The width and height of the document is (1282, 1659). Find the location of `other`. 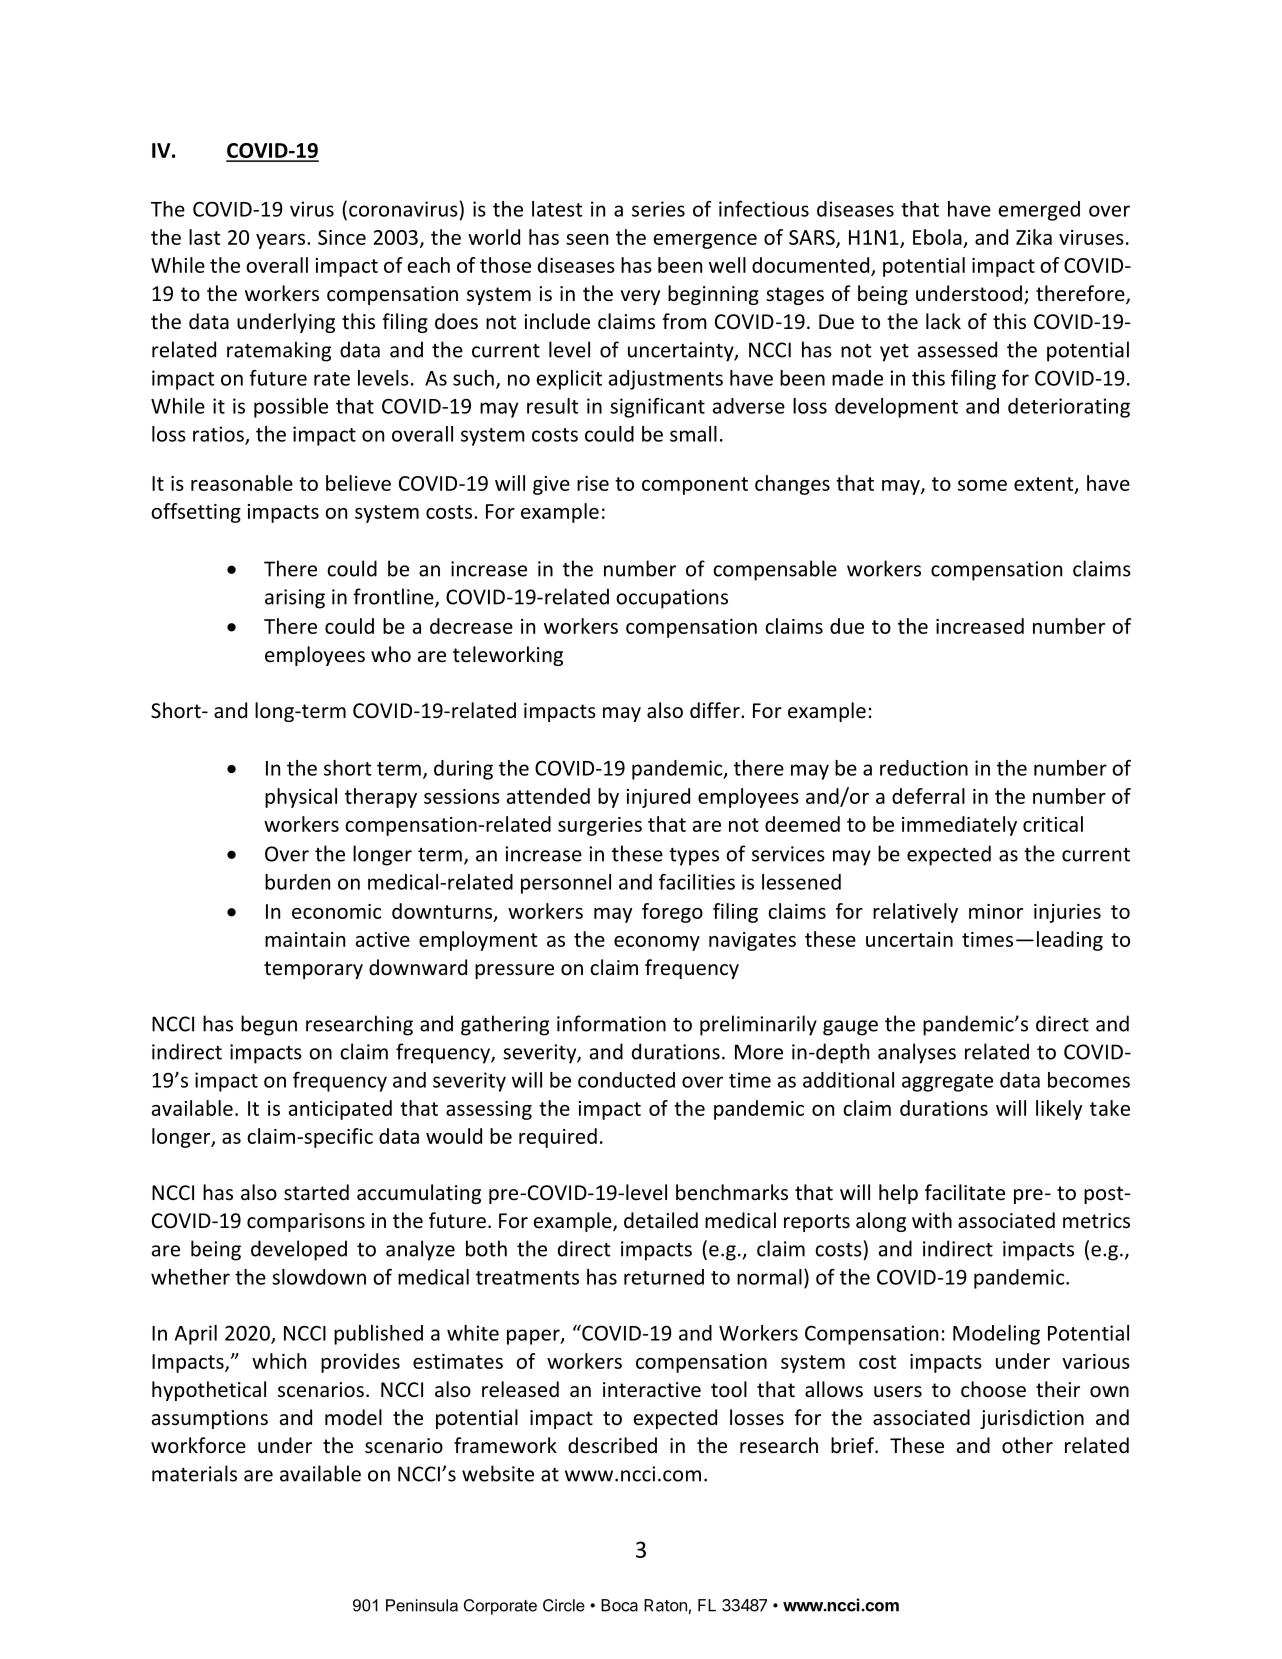

other is located at coordinates (1027, 1445).
